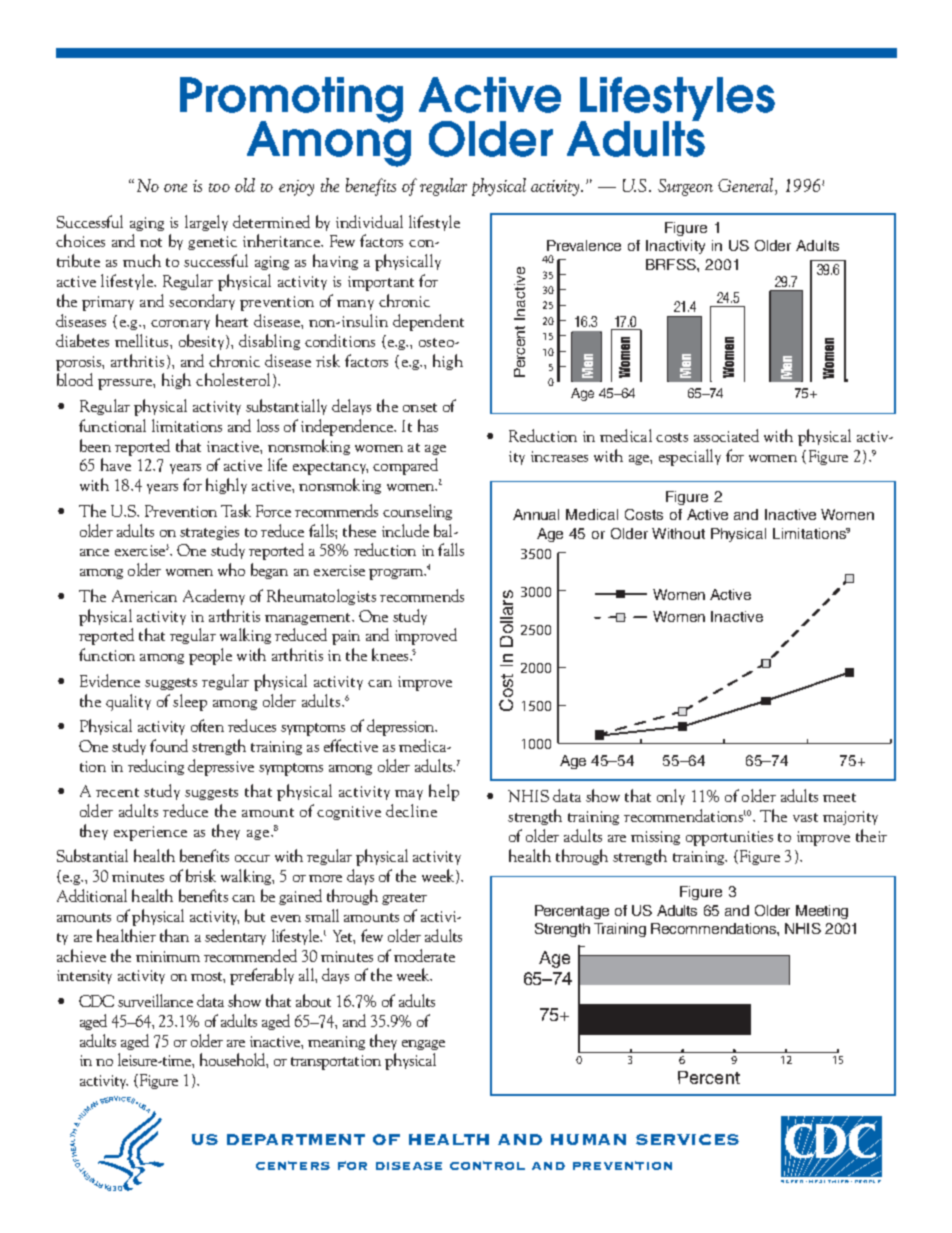  What do you see at coordinates (420, 407) in the screenshot?
I see `onset` at bounding box center [420, 407].
